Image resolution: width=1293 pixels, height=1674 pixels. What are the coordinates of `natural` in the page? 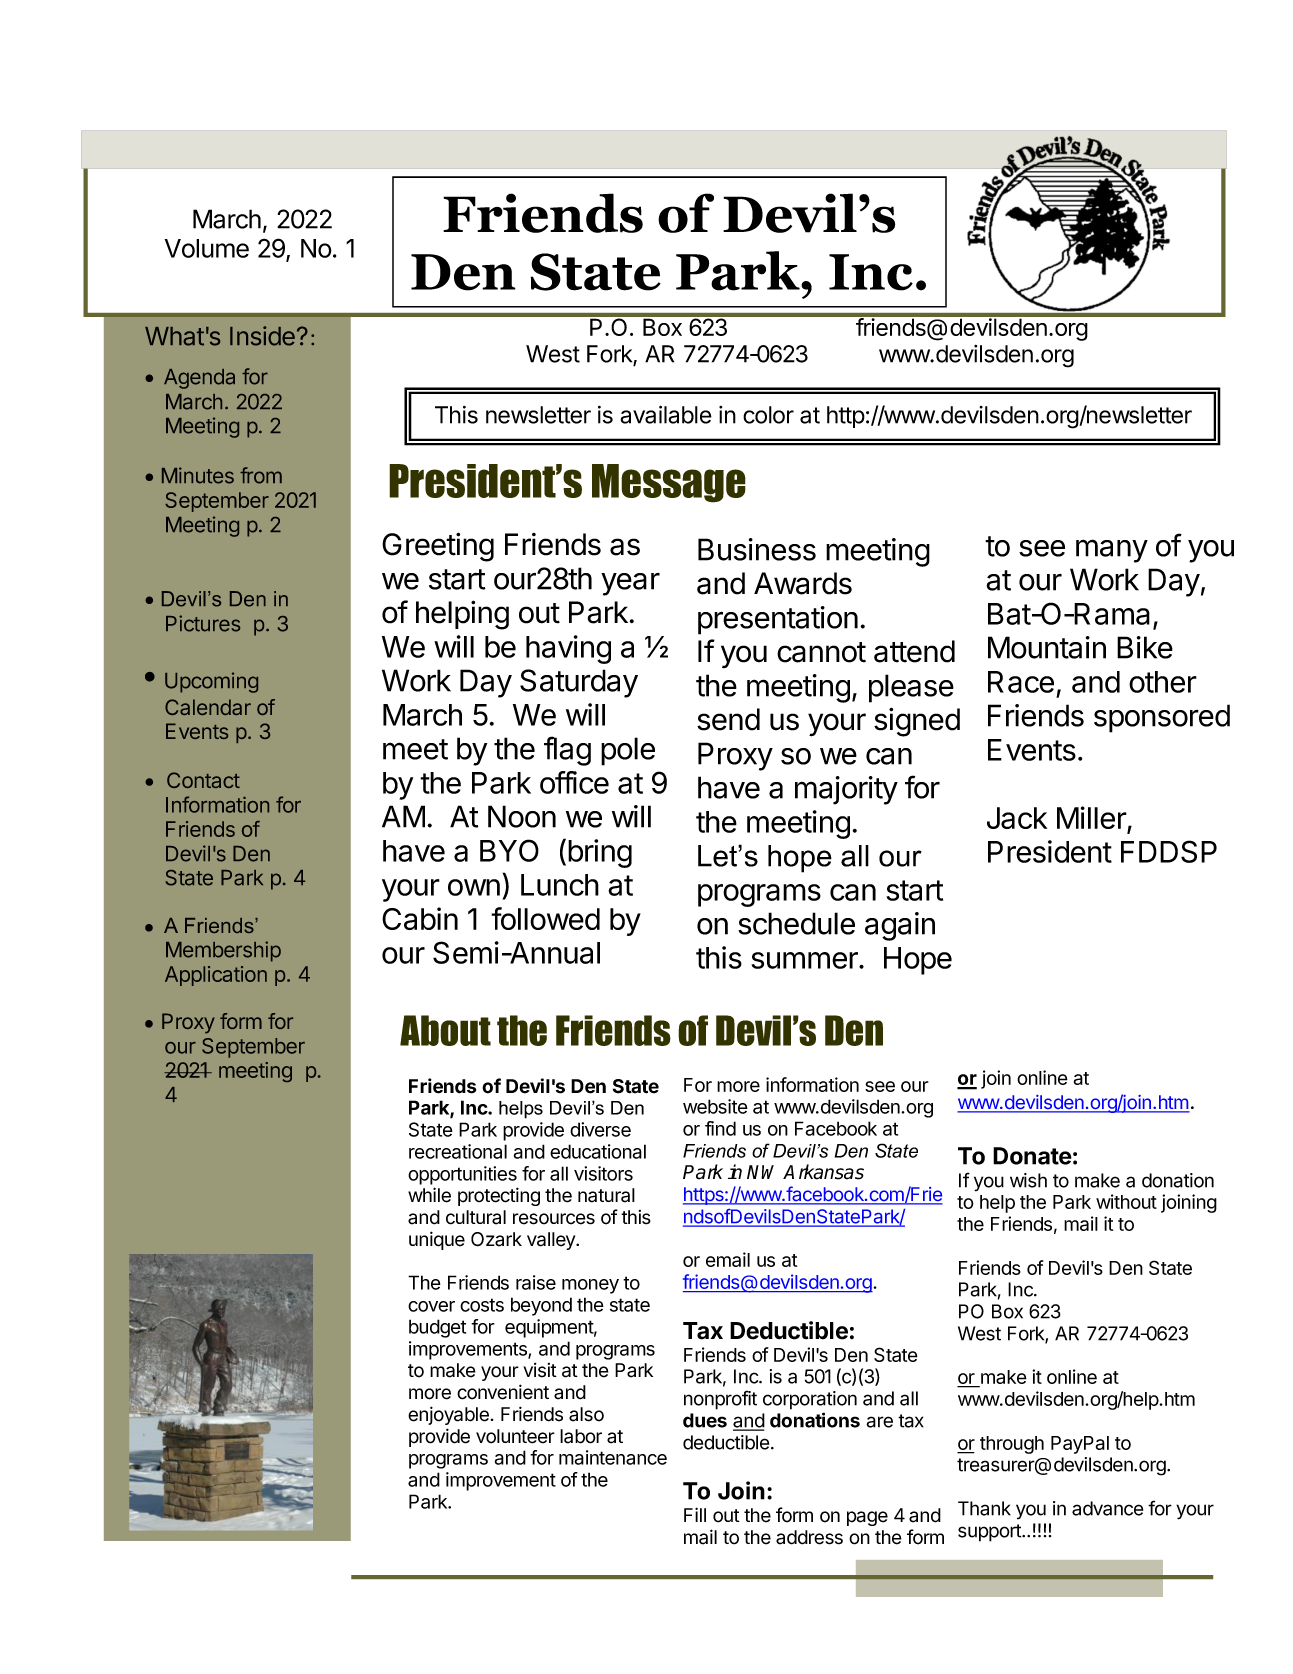 It's located at (606, 1195).
